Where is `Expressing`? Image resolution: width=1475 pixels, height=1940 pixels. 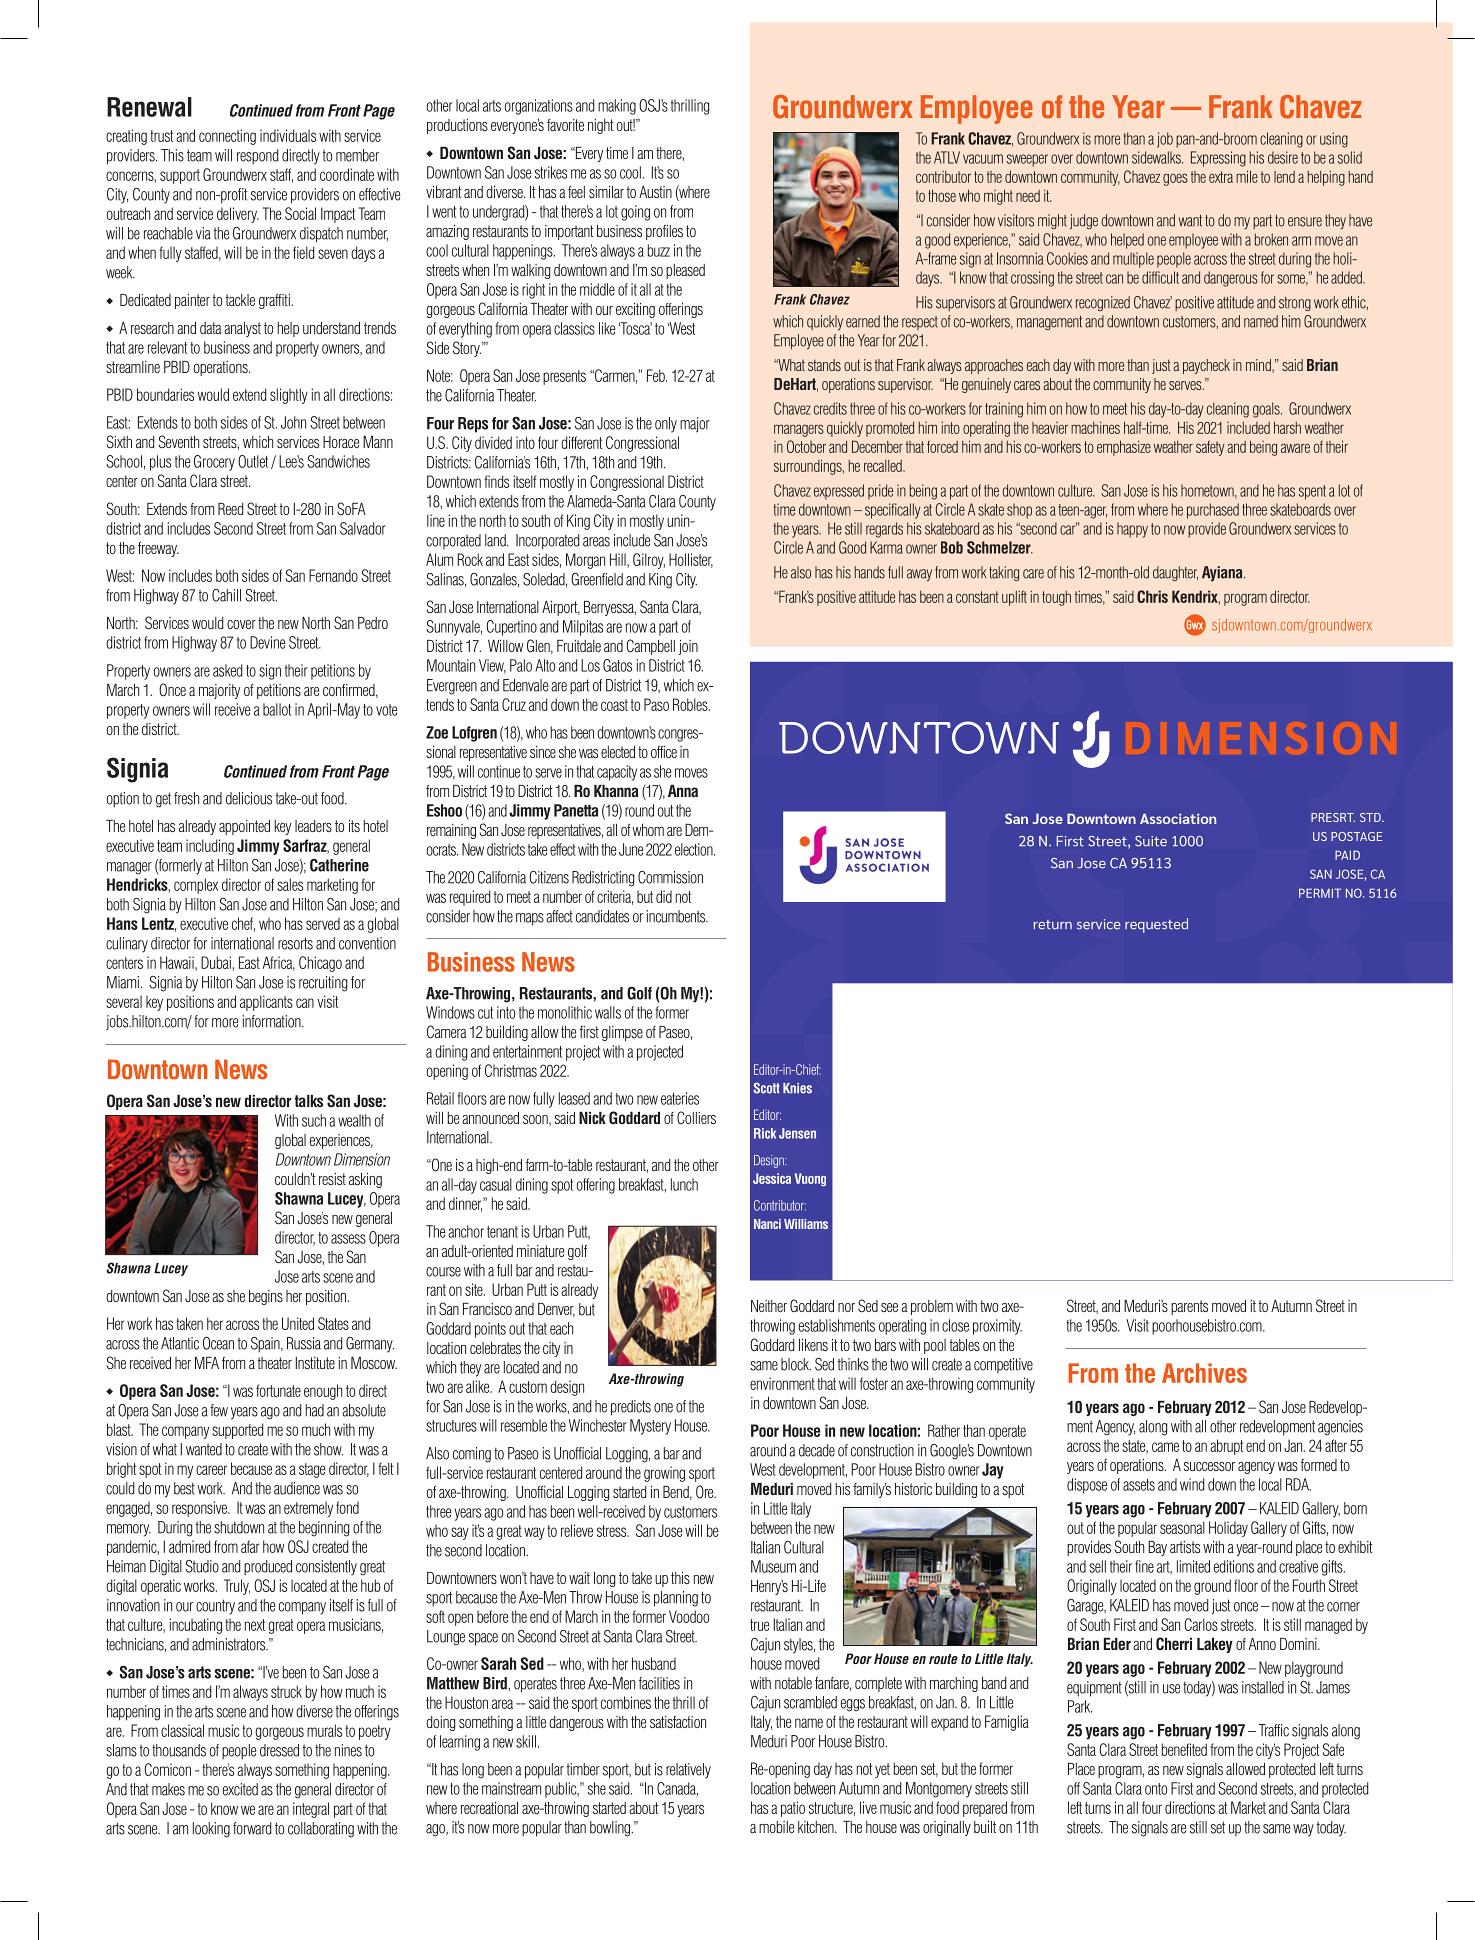 Expressing is located at coordinates (1218, 159).
